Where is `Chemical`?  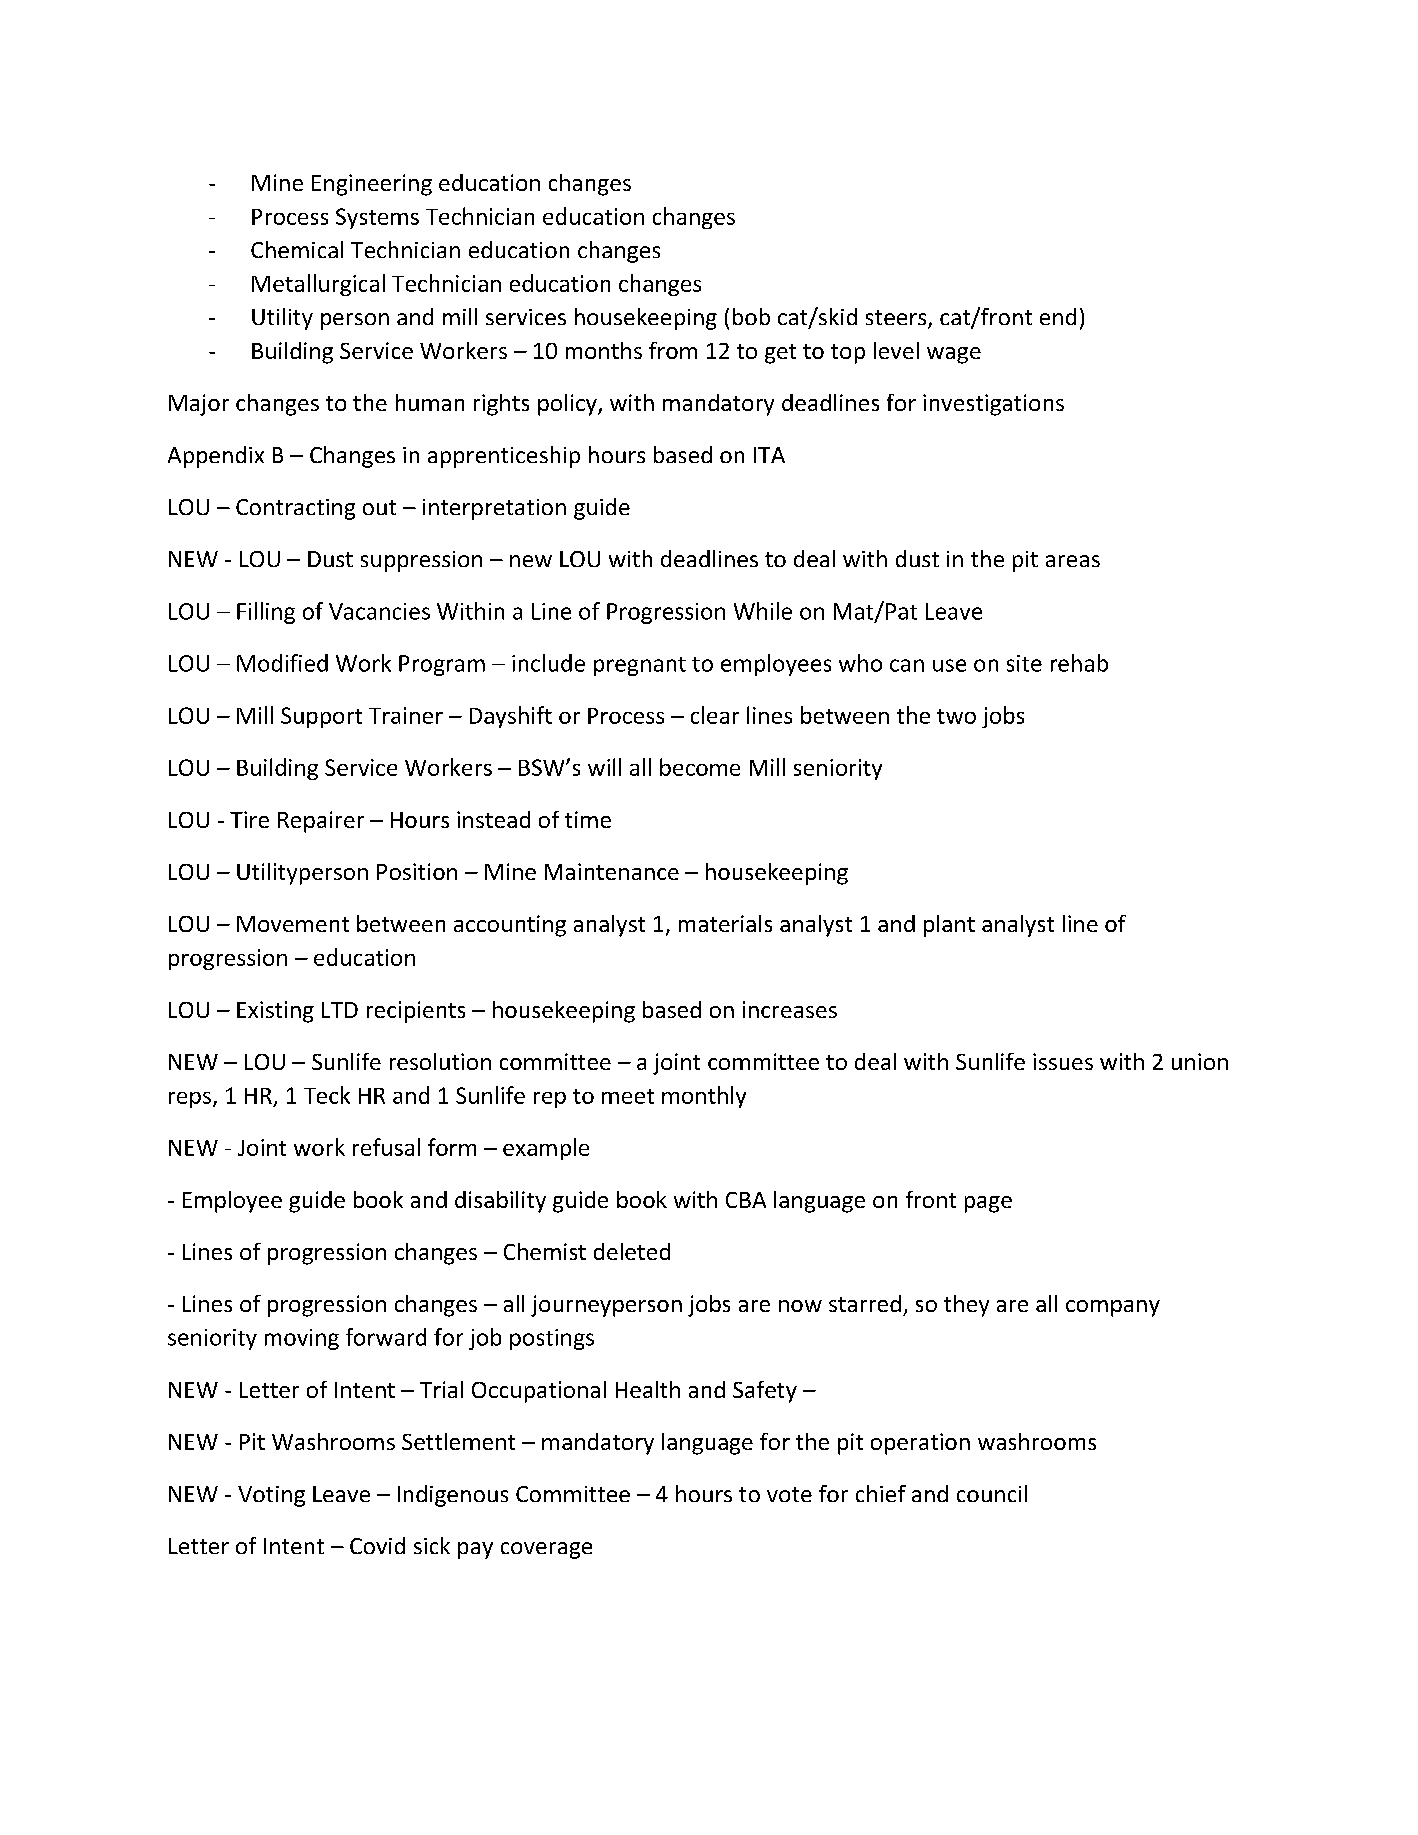 Chemical is located at coordinates (297, 249).
